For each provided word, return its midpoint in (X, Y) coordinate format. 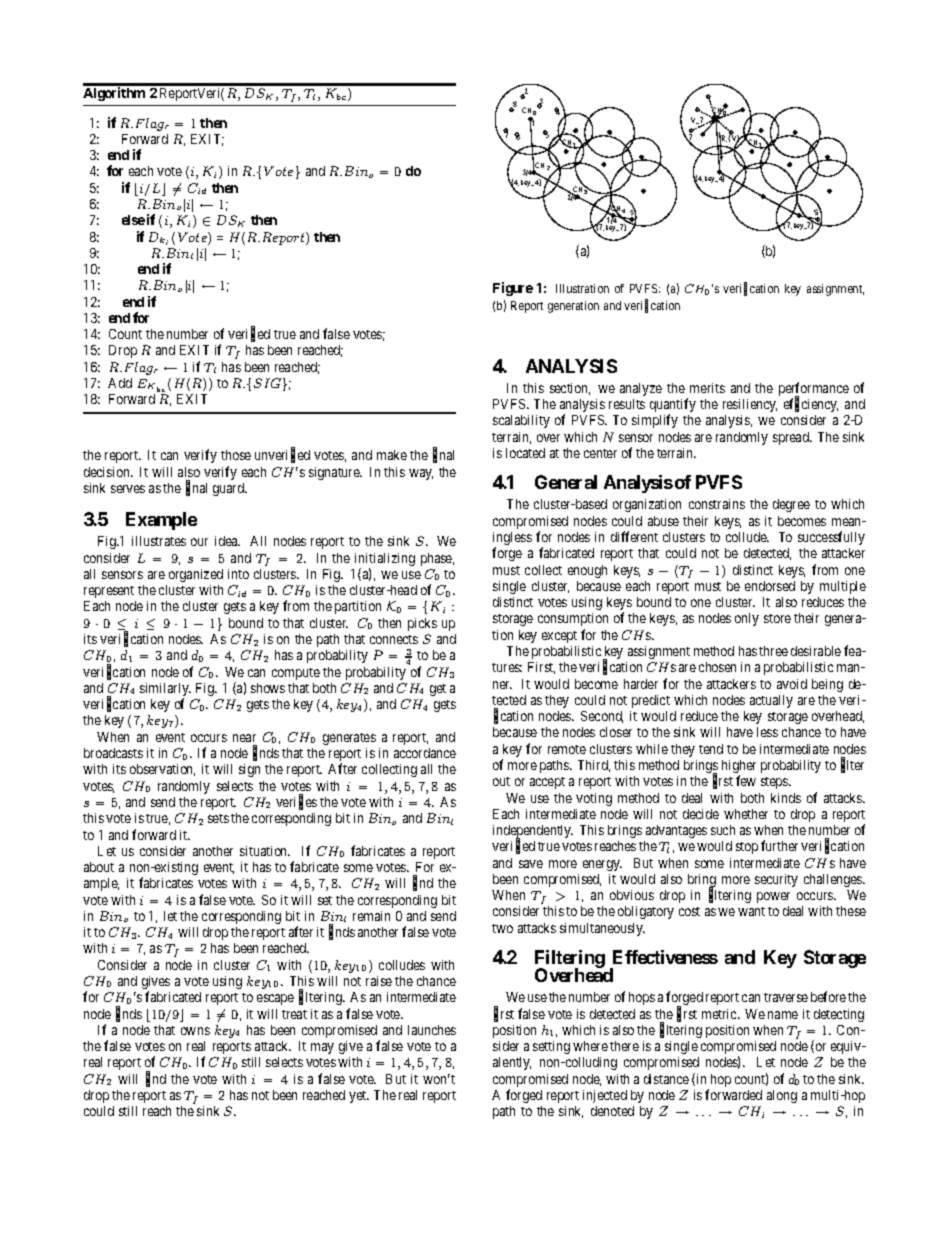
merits (707, 388)
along (782, 1096)
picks (422, 624)
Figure (513, 289)
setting (551, 1047)
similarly (165, 691)
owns (195, 1031)
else (133, 220)
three (773, 651)
